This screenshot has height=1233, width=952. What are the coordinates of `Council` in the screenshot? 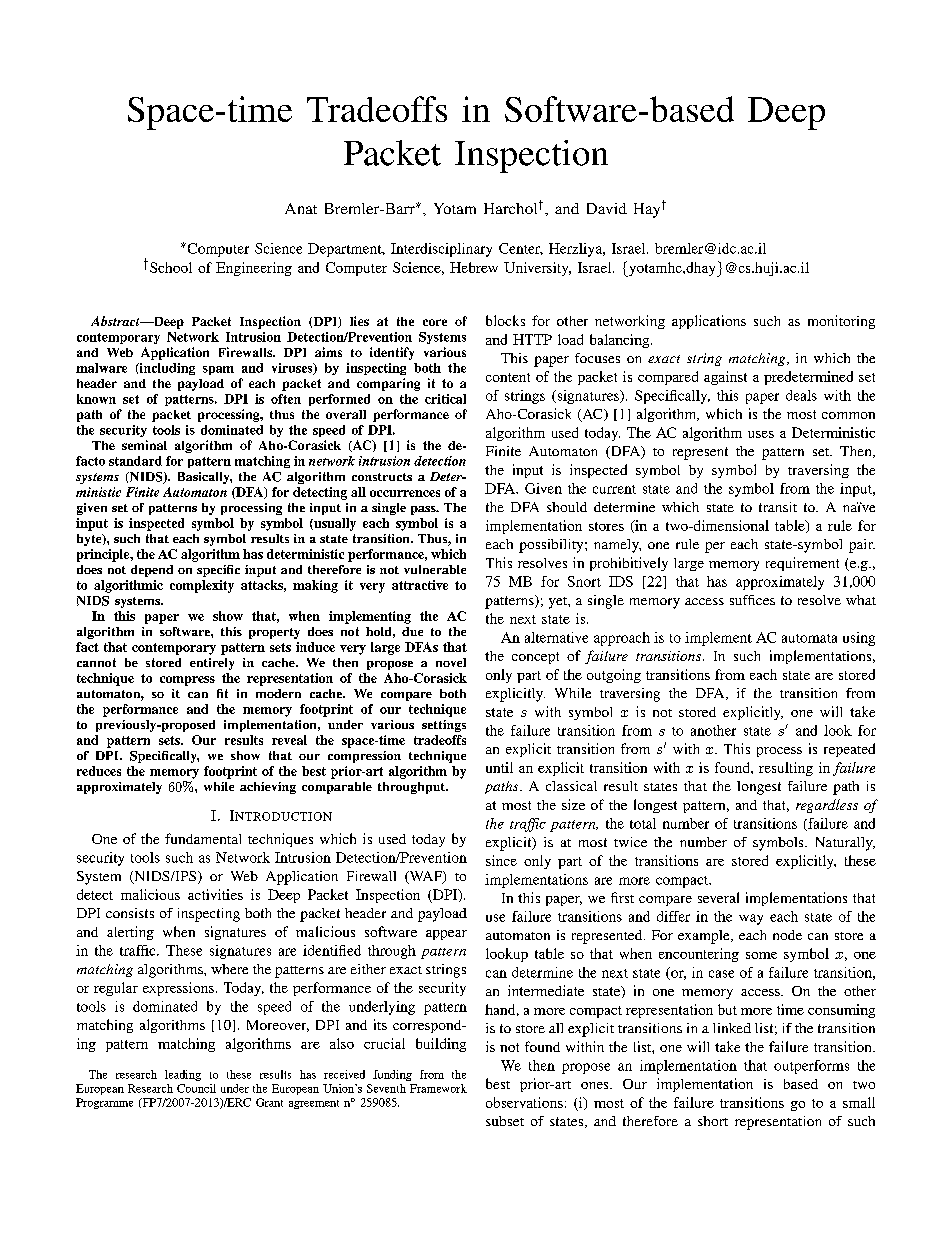 It's located at (196, 1088).
